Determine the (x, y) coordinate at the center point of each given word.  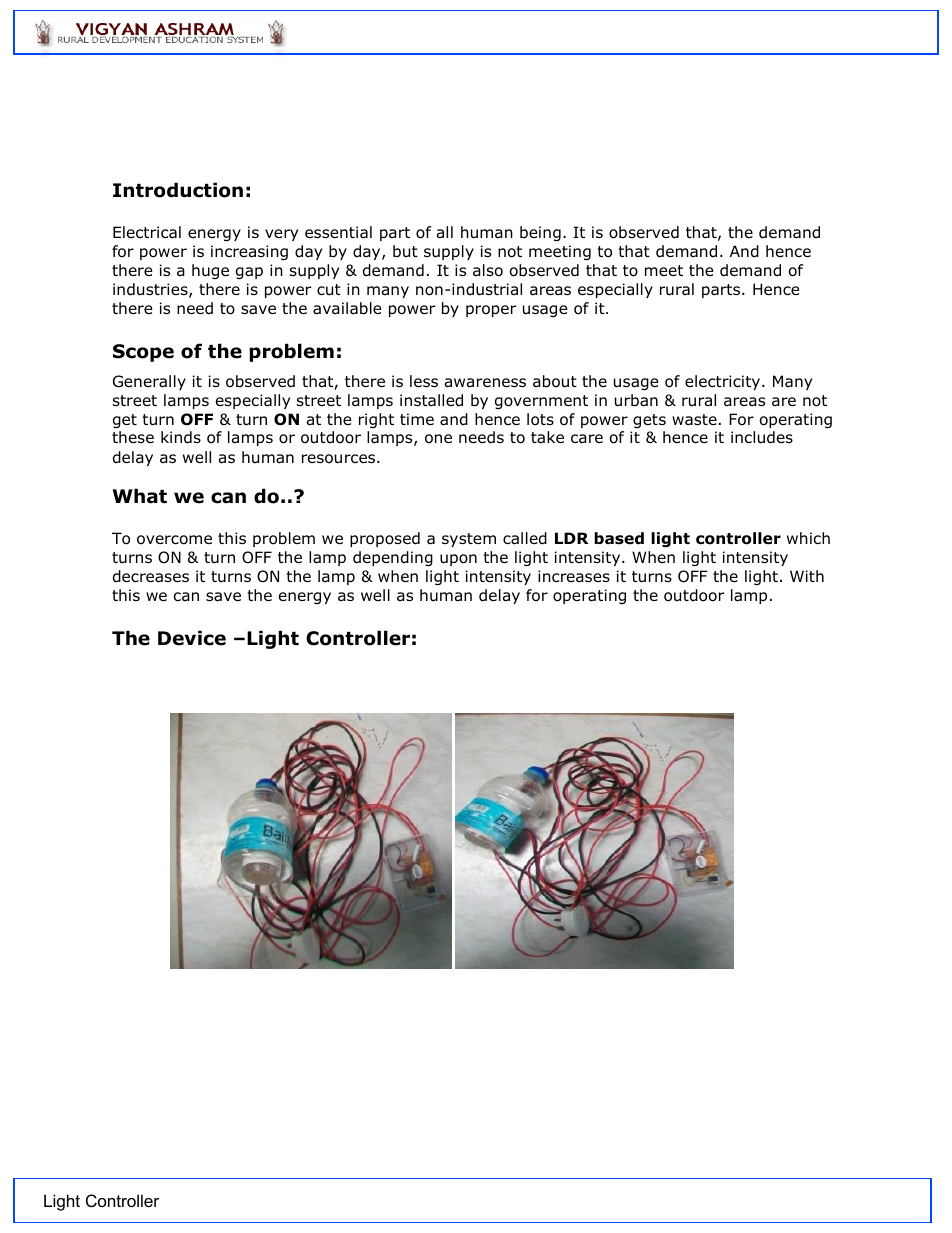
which (808, 538)
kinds (181, 437)
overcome (174, 540)
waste (694, 420)
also (488, 270)
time (417, 419)
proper (491, 311)
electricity (724, 382)
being (540, 233)
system (469, 540)
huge (210, 271)
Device (192, 638)
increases (574, 576)
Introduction (178, 190)
